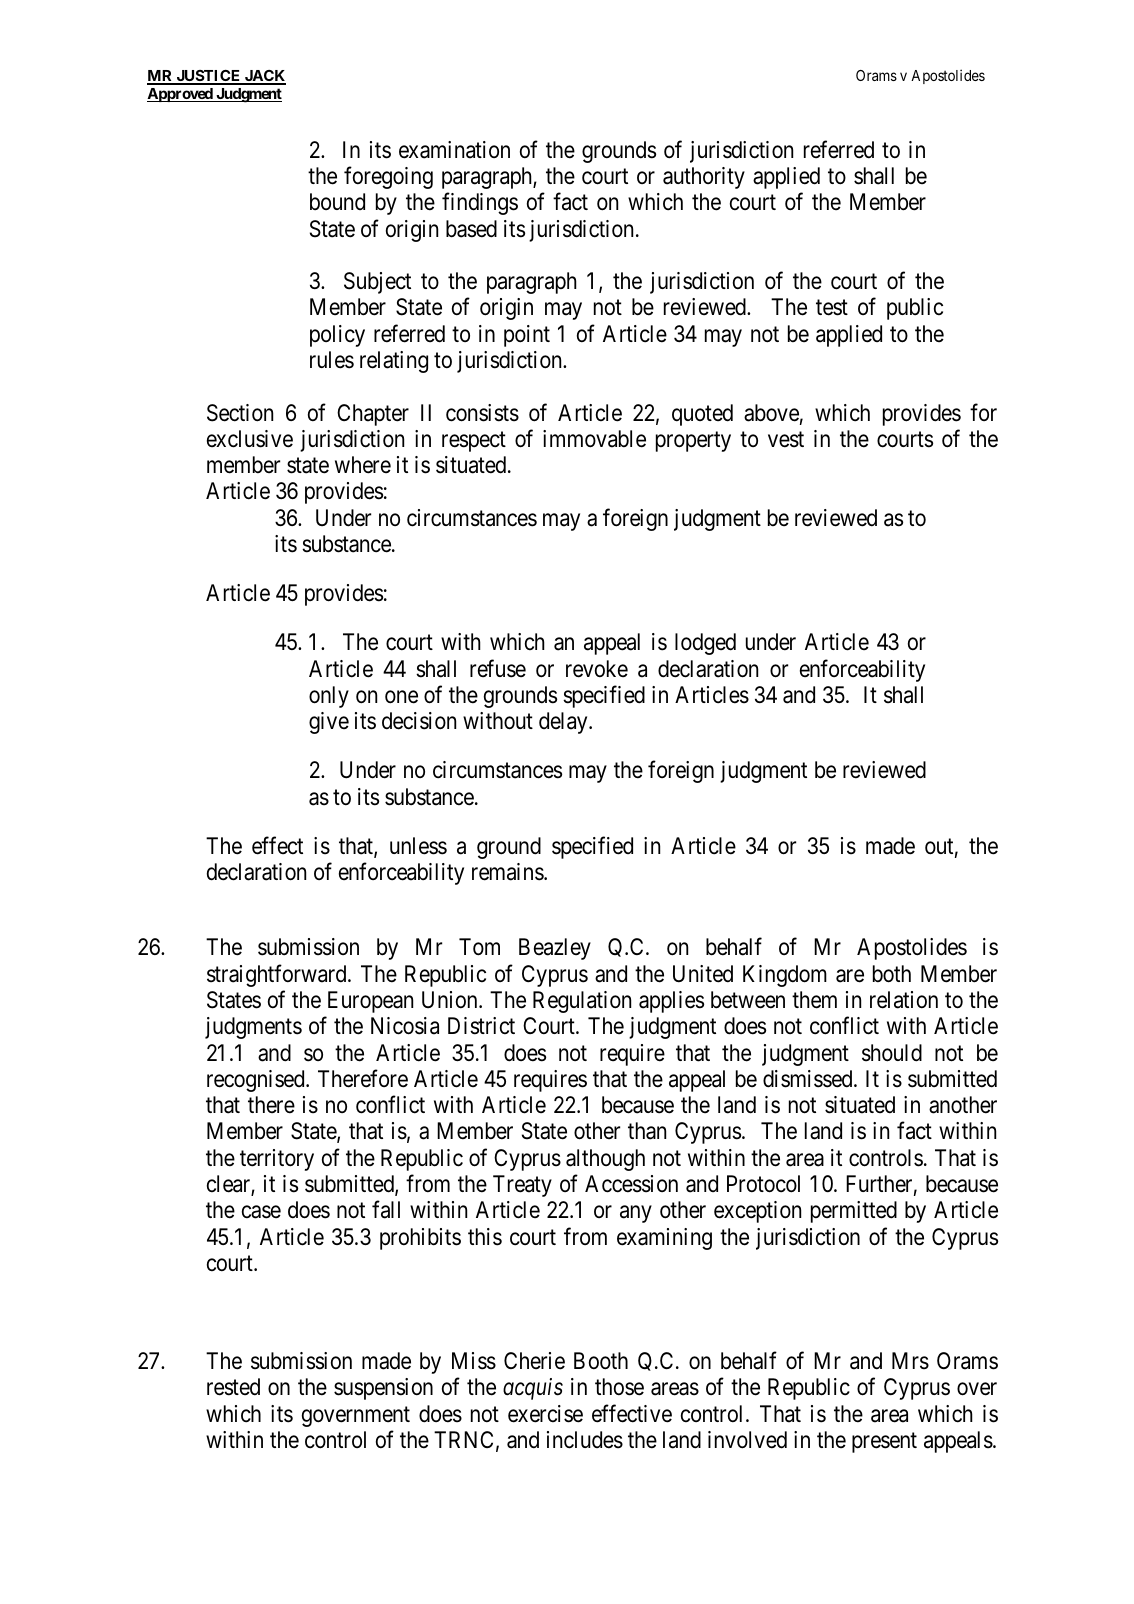 The height and width of the image is (1604, 1134). What do you see at coordinates (704, 178) in the image?
I see `authority` at bounding box center [704, 178].
